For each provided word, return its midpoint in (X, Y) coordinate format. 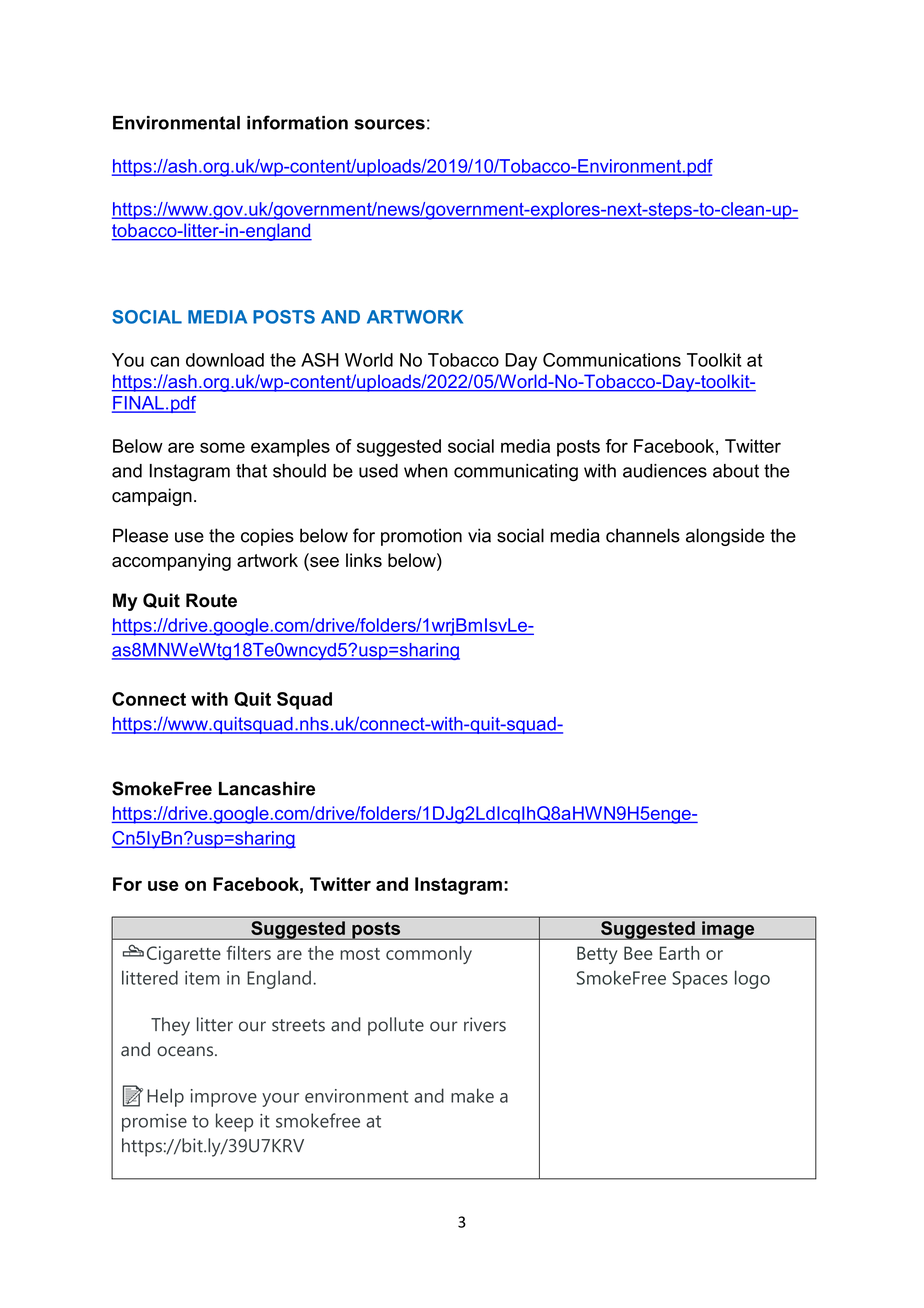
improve (224, 1098)
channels (643, 535)
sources (389, 124)
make (472, 1095)
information (297, 122)
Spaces (700, 980)
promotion (421, 537)
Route (211, 600)
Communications (612, 360)
